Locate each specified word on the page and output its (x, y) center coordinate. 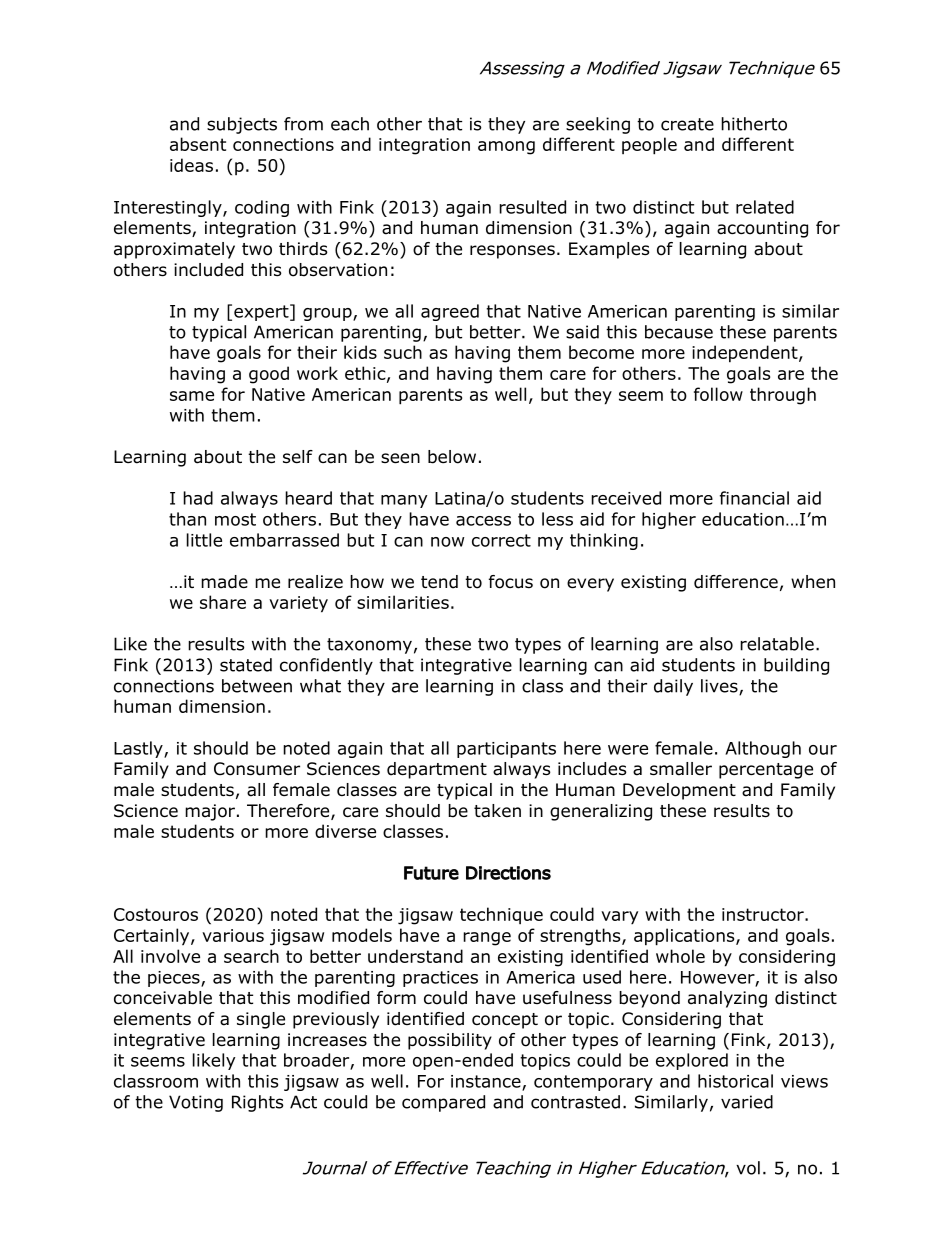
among (506, 148)
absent (198, 144)
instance (487, 1082)
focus (511, 582)
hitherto (754, 124)
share (223, 602)
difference (736, 582)
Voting (196, 1103)
